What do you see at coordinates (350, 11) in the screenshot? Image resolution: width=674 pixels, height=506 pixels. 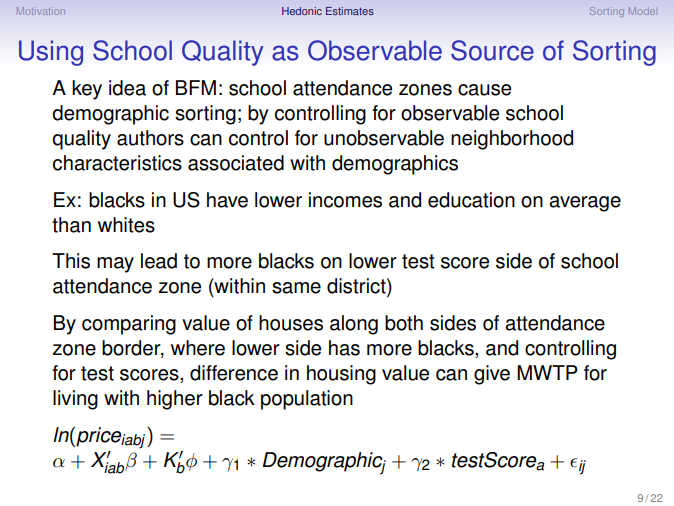 I see `Estimates` at bounding box center [350, 11].
